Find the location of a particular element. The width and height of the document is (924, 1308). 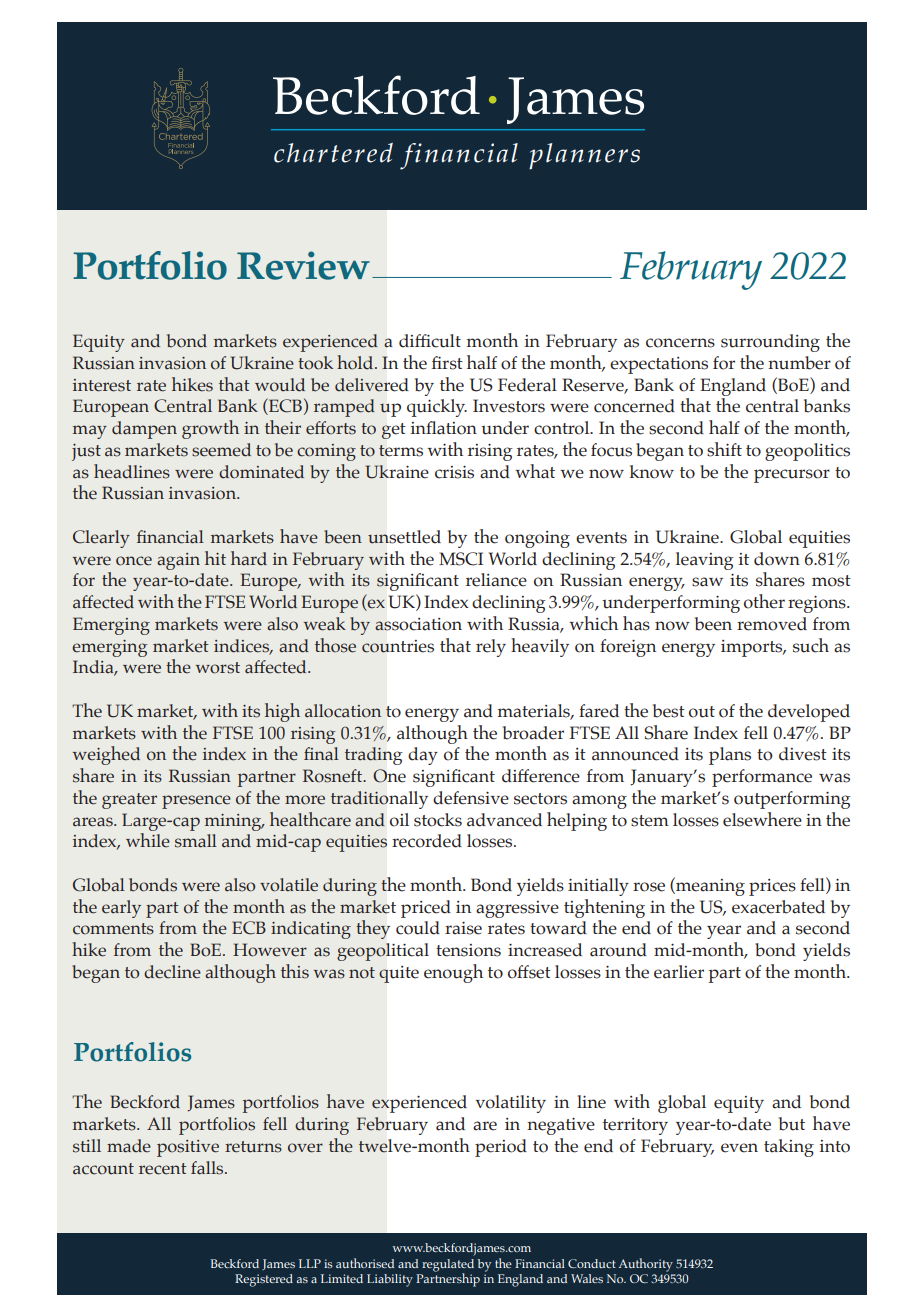

down is located at coordinates (777, 559).
